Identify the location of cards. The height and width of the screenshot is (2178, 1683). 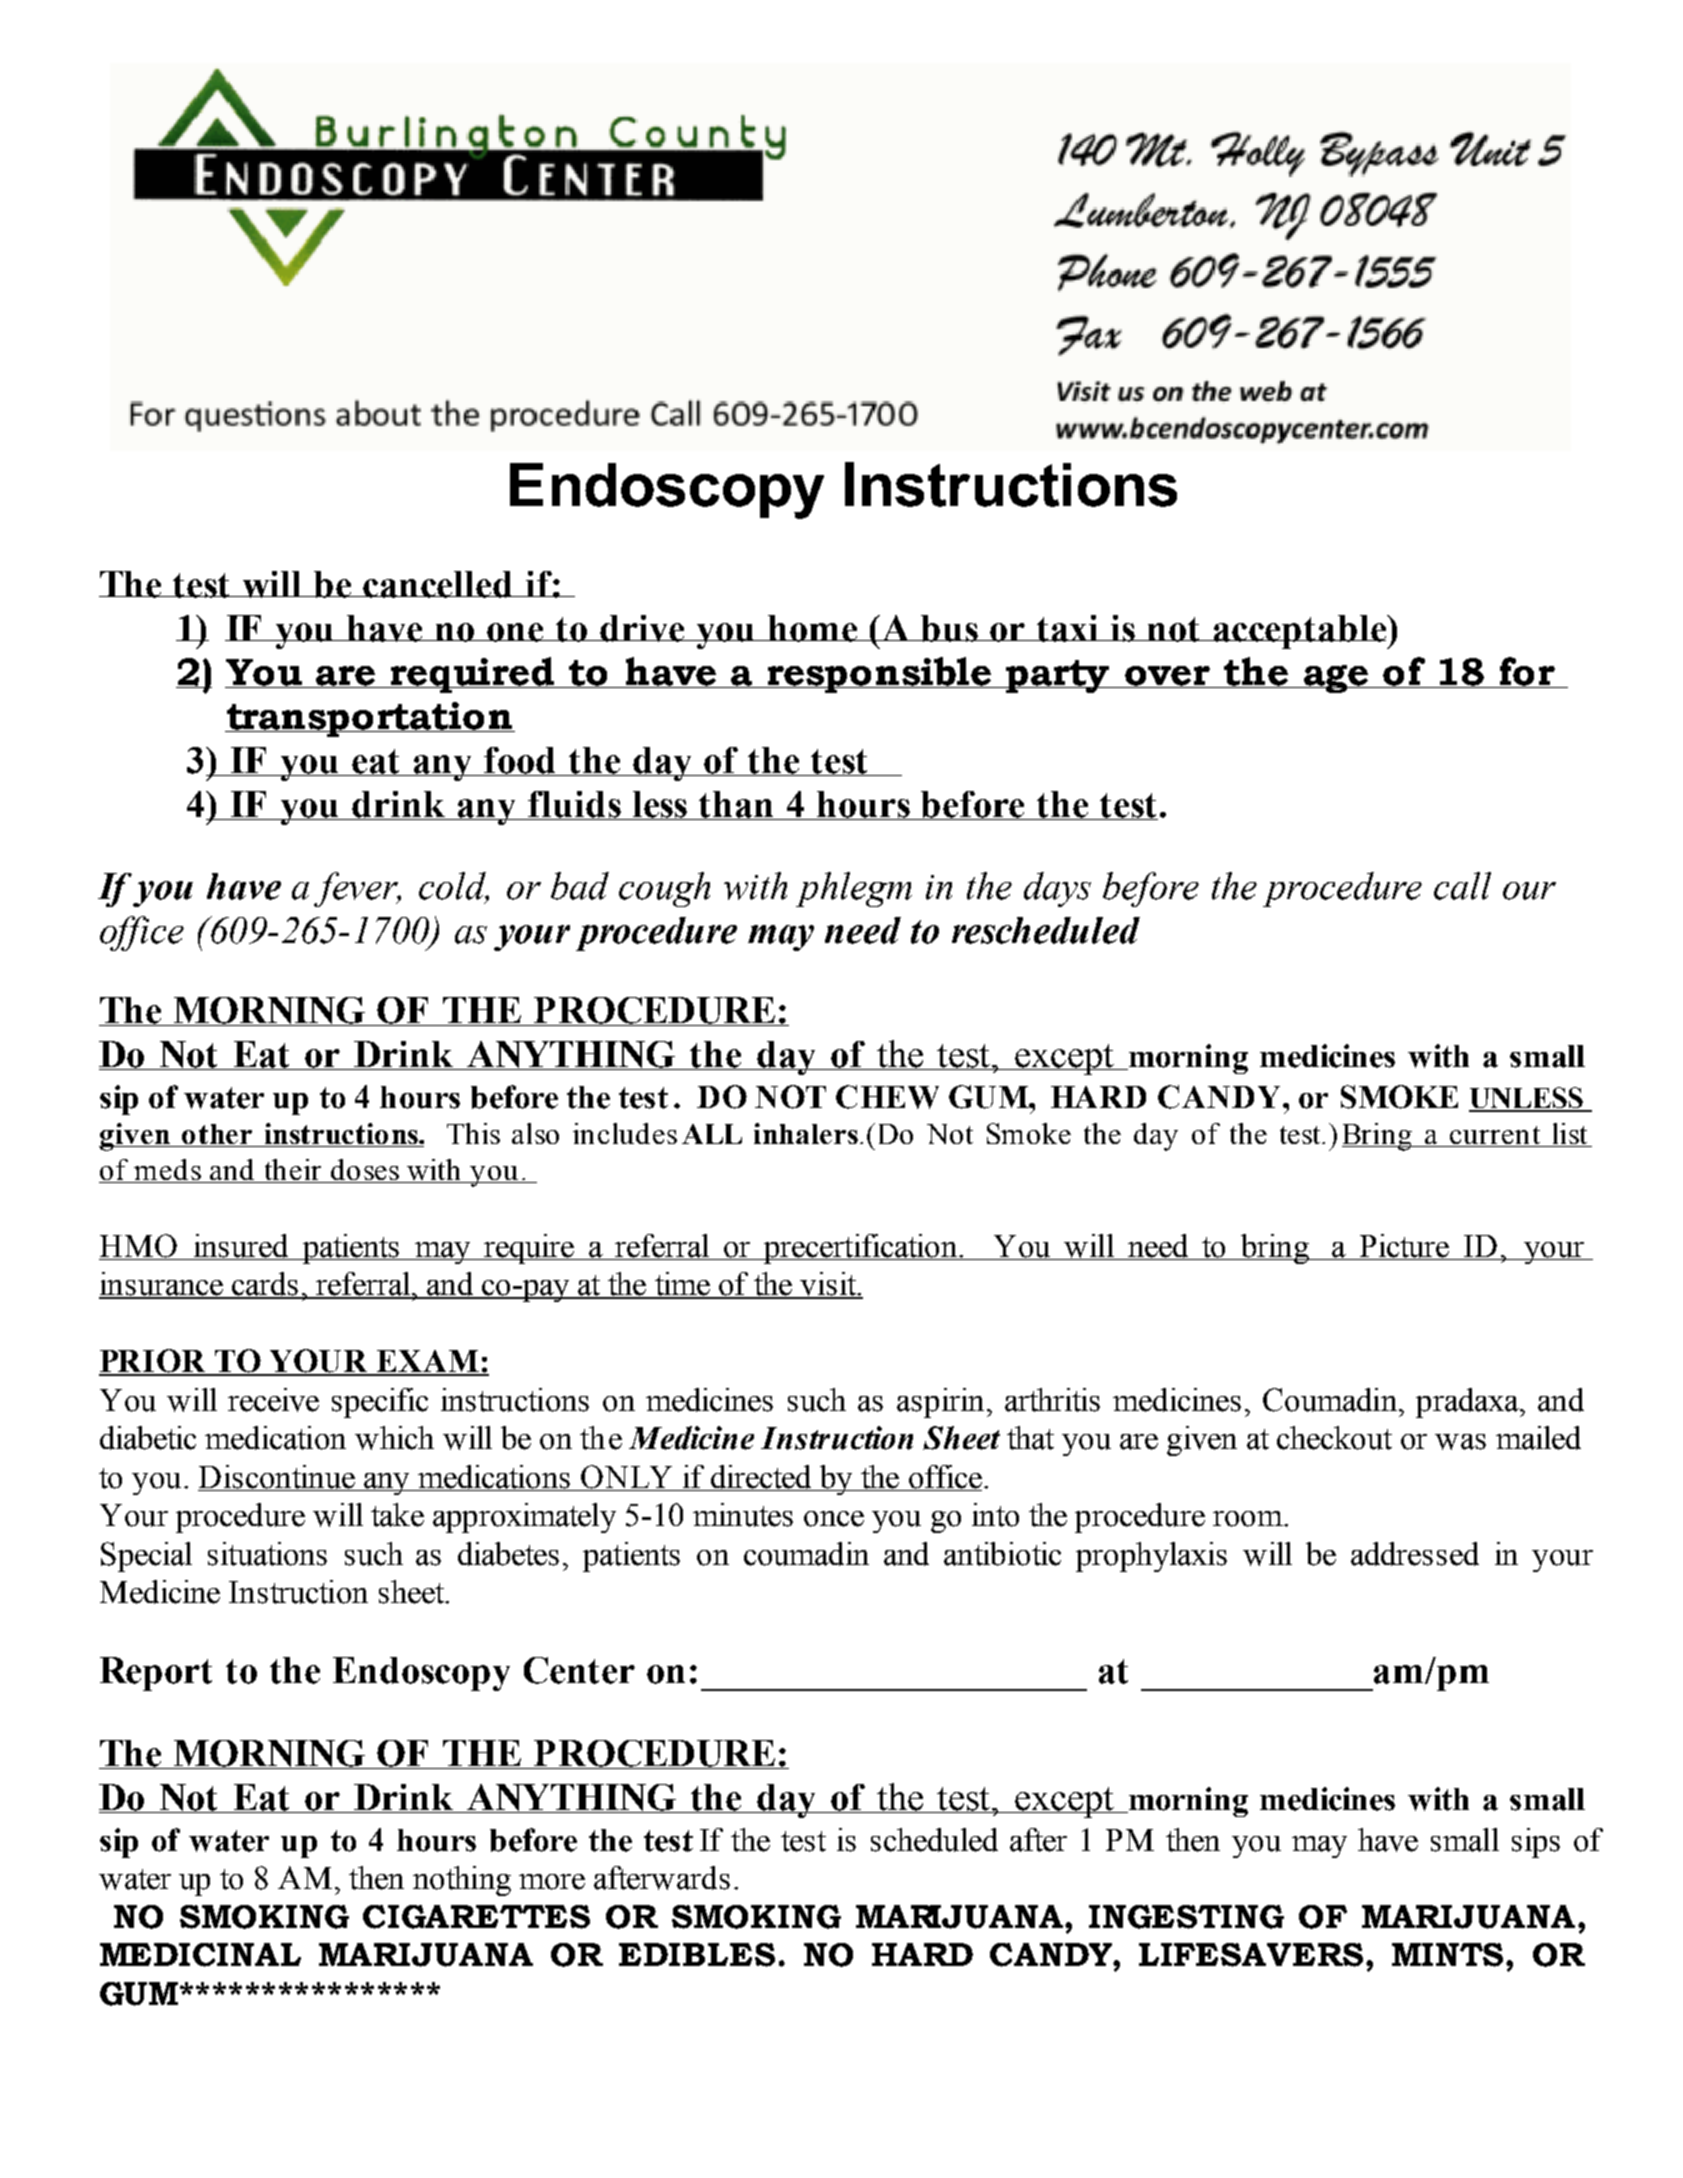
(265, 1285).
